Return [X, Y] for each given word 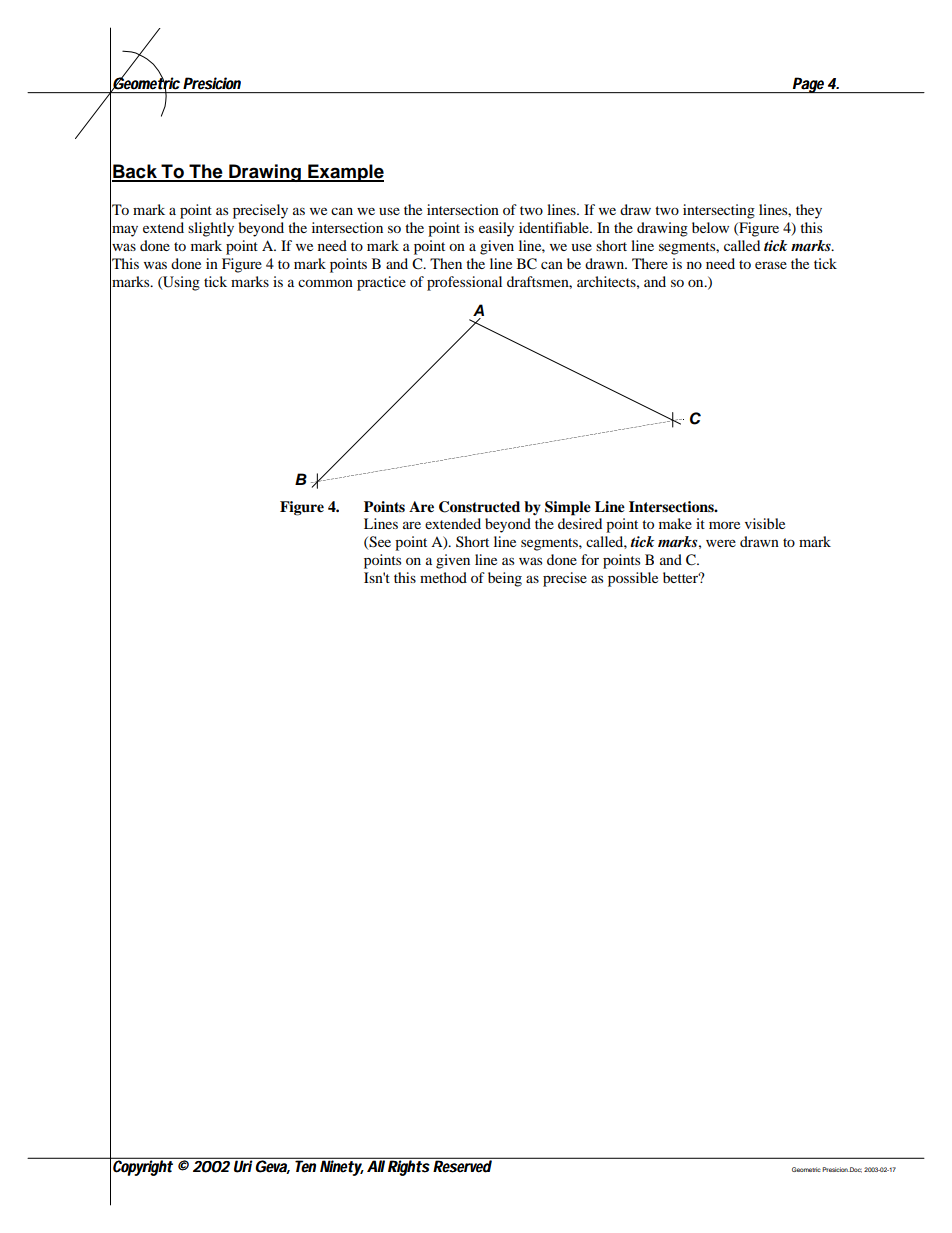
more [724, 525]
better [682, 577]
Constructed [479, 507]
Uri [242, 1165]
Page [809, 85]
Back [135, 172]
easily [496, 229]
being [505, 579]
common [325, 283]
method [443, 577]
